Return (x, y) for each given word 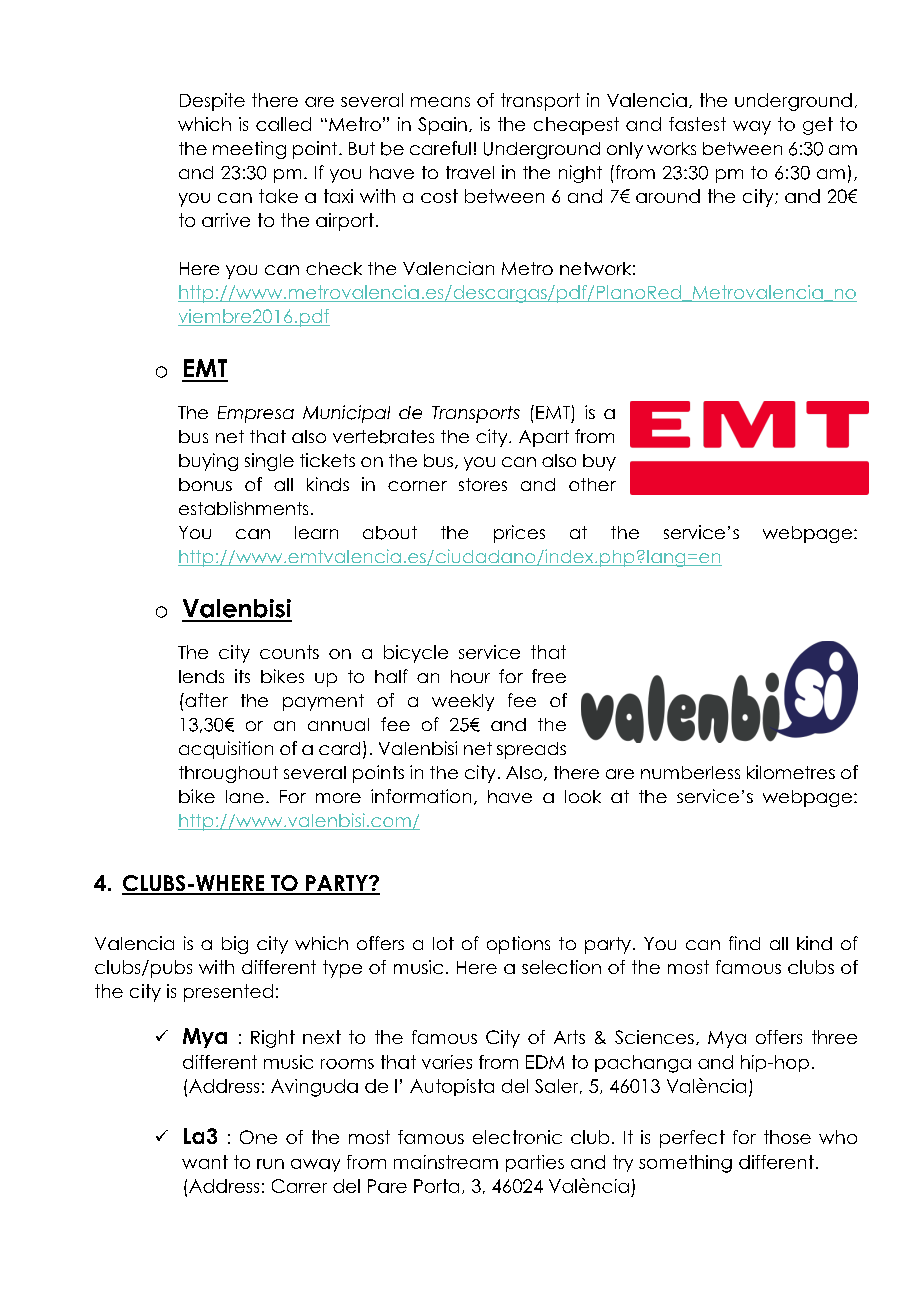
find (744, 943)
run (270, 1164)
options (518, 945)
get (818, 126)
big (235, 945)
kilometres (791, 772)
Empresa (256, 414)
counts (289, 652)
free (549, 676)
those (787, 1137)
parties (535, 1163)
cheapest (576, 126)
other (592, 484)
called (283, 124)
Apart (544, 438)
